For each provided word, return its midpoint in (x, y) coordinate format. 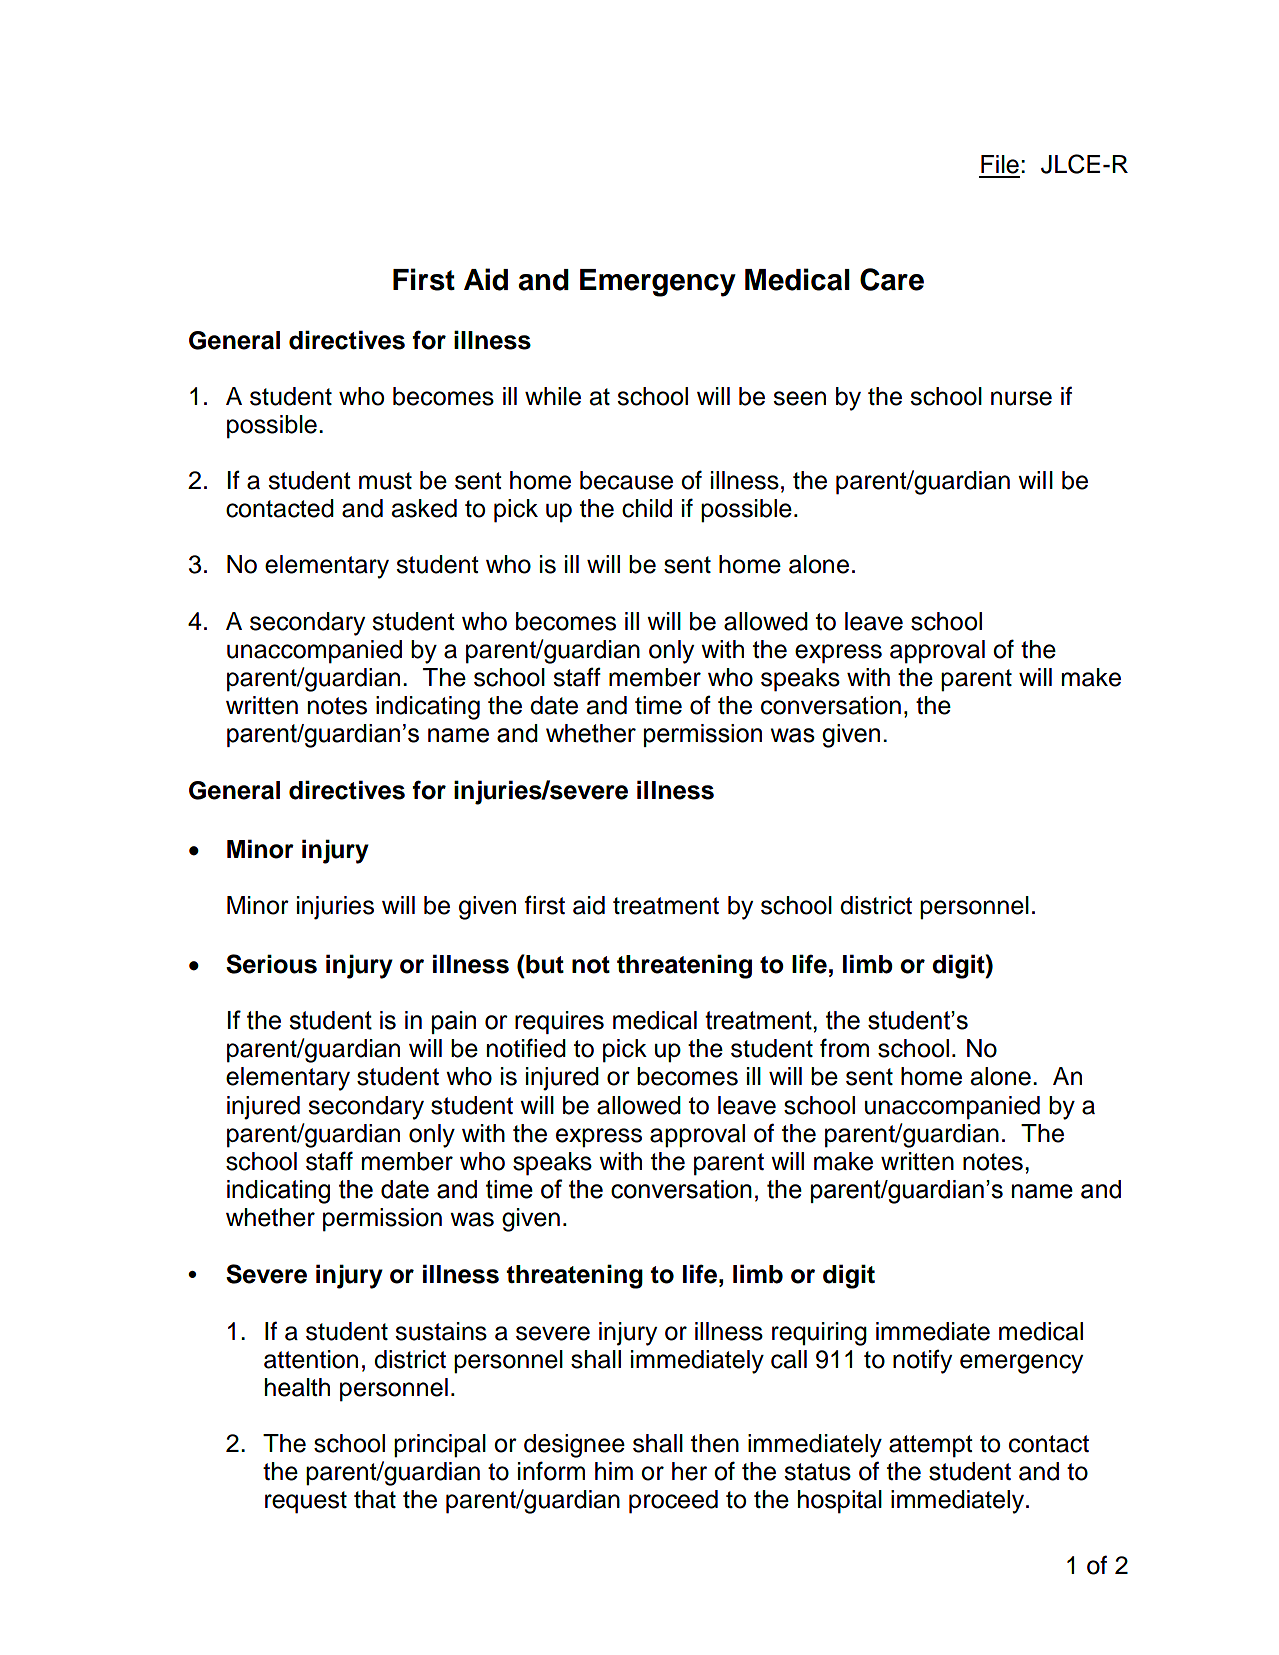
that (375, 1499)
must (385, 481)
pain (454, 1022)
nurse (1021, 398)
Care (892, 279)
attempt (931, 1446)
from (844, 1048)
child (647, 508)
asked (424, 508)
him (614, 1471)
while (553, 396)
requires (559, 1022)
